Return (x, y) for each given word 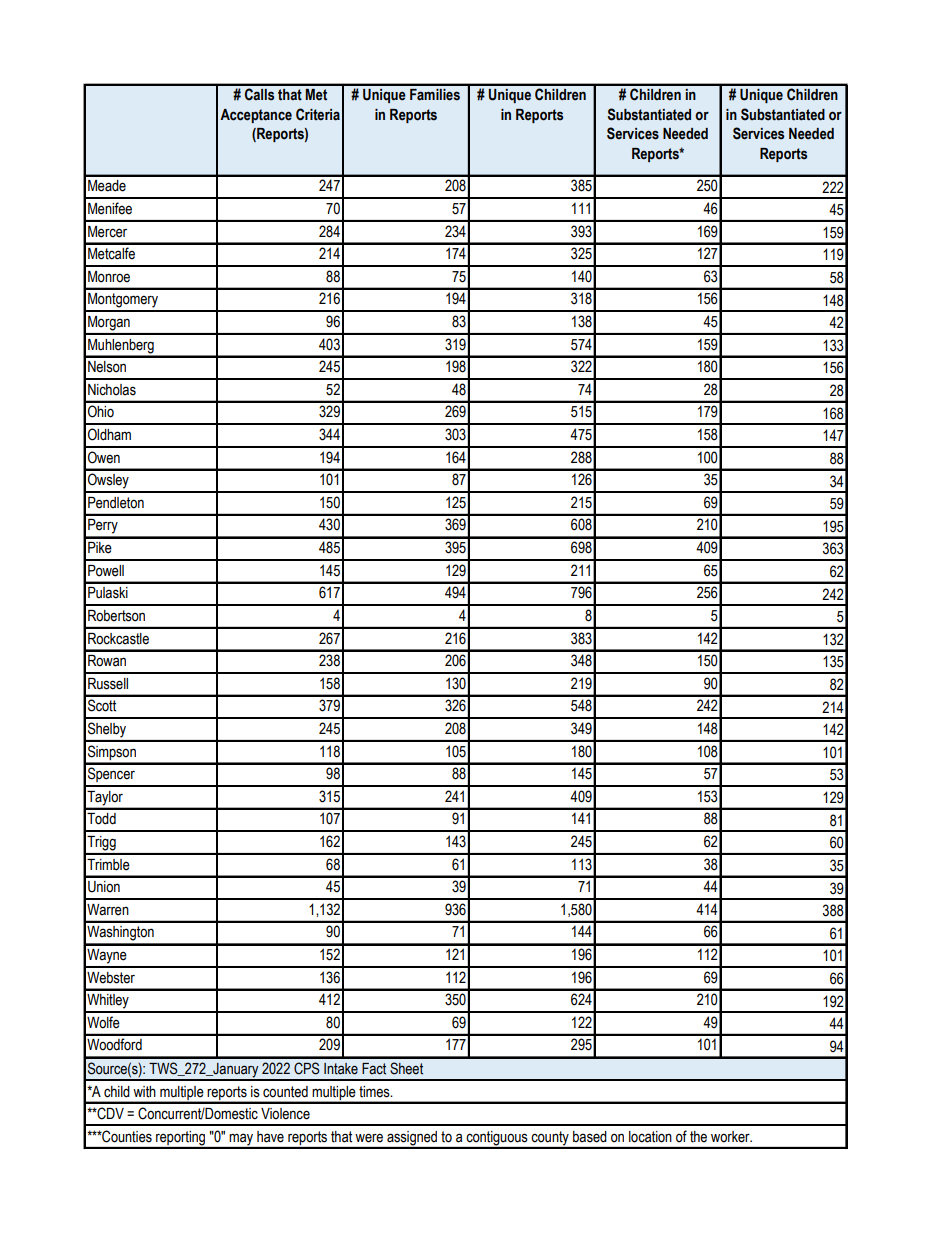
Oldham (109, 434)
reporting (181, 1139)
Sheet (406, 1068)
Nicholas (112, 390)
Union (104, 887)
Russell (108, 684)
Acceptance (256, 116)
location (650, 1137)
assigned (412, 1139)
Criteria (318, 114)
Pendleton (116, 503)
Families (435, 95)
